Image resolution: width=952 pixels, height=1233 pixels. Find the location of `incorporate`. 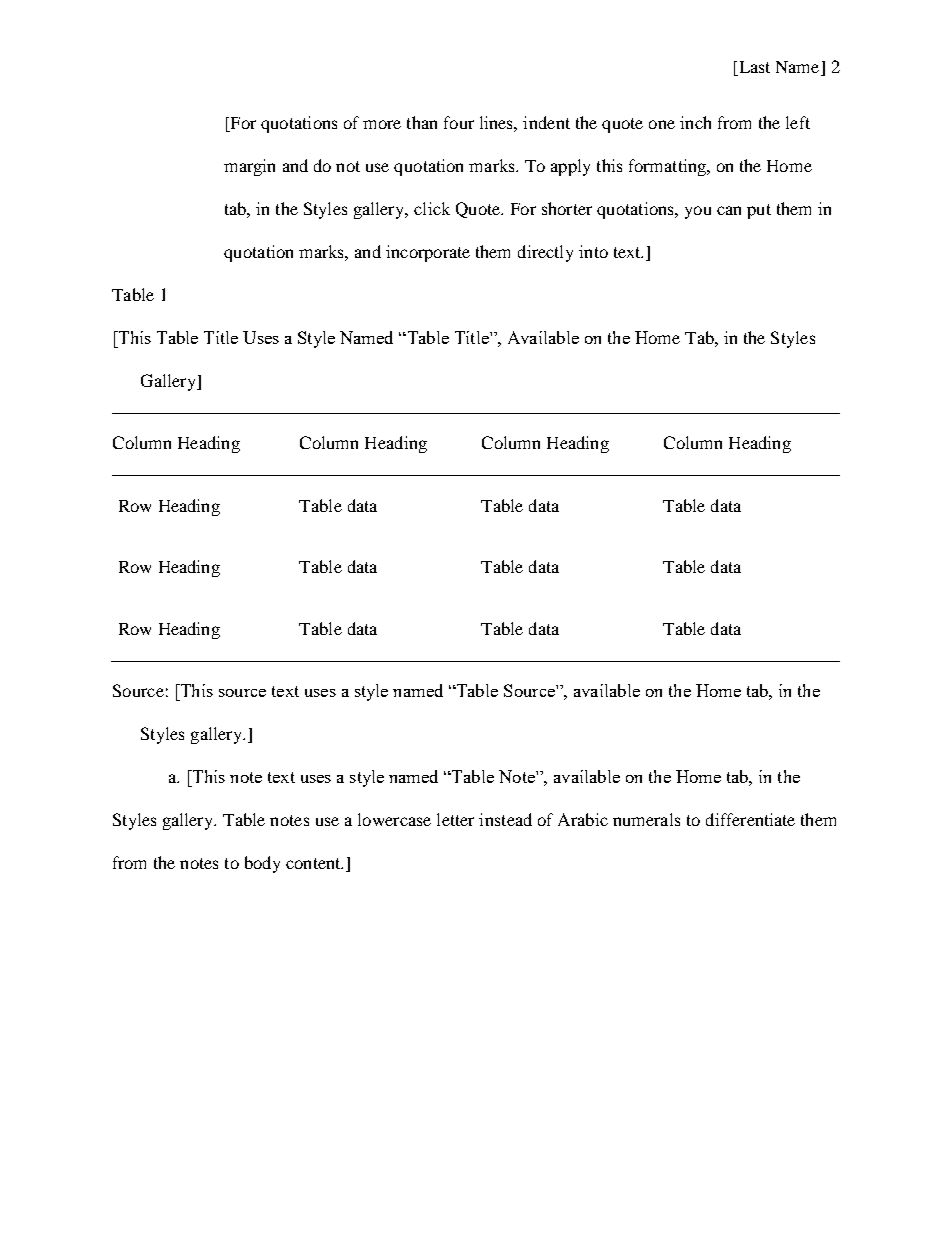

incorporate is located at coordinates (428, 253).
